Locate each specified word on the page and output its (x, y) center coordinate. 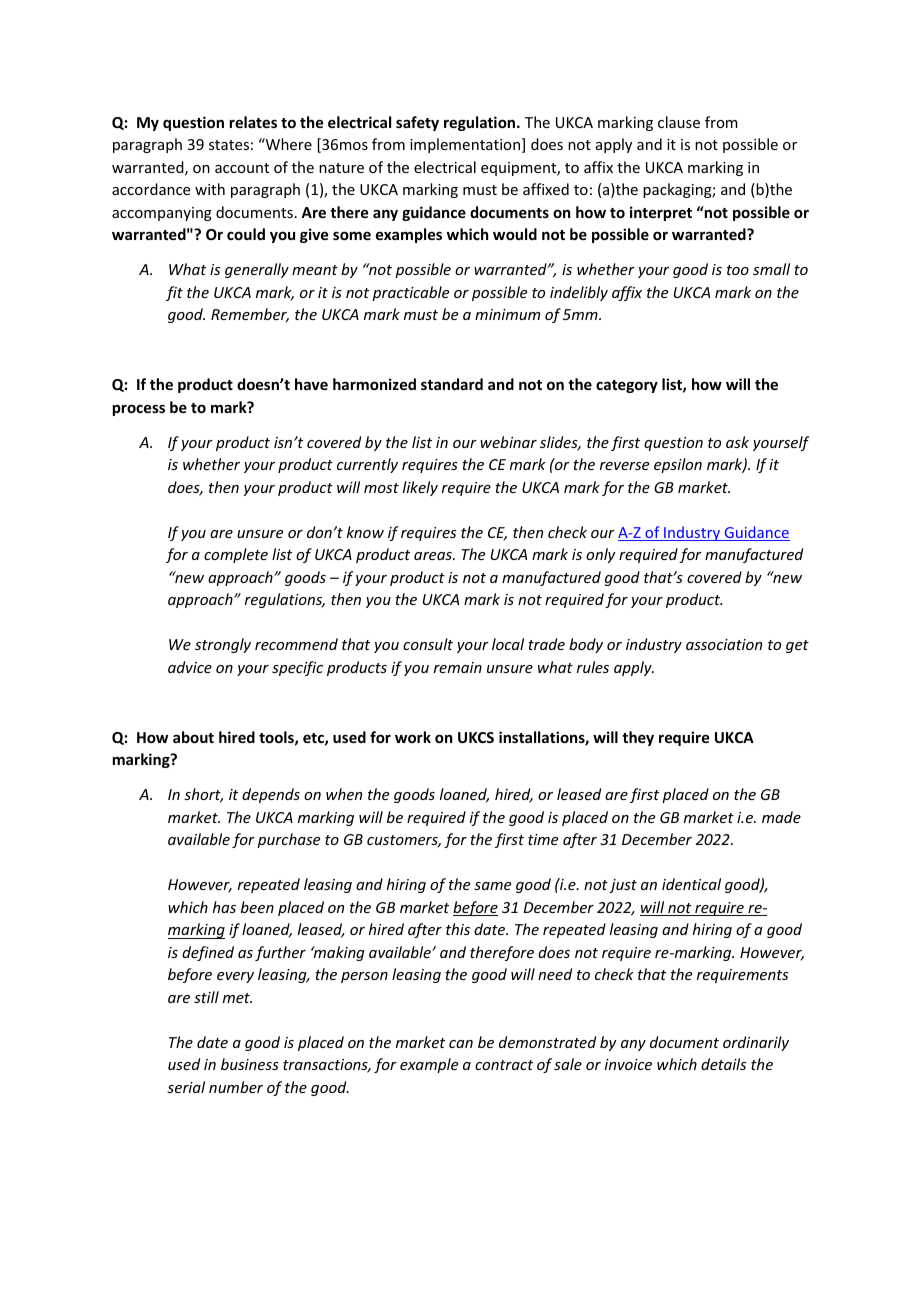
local (508, 644)
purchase (288, 840)
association (724, 644)
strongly (223, 645)
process (139, 410)
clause (679, 122)
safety (417, 123)
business (250, 1064)
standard (452, 384)
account (242, 168)
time (543, 839)
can (461, 1044)
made (781, 817)
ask (737, 442)
